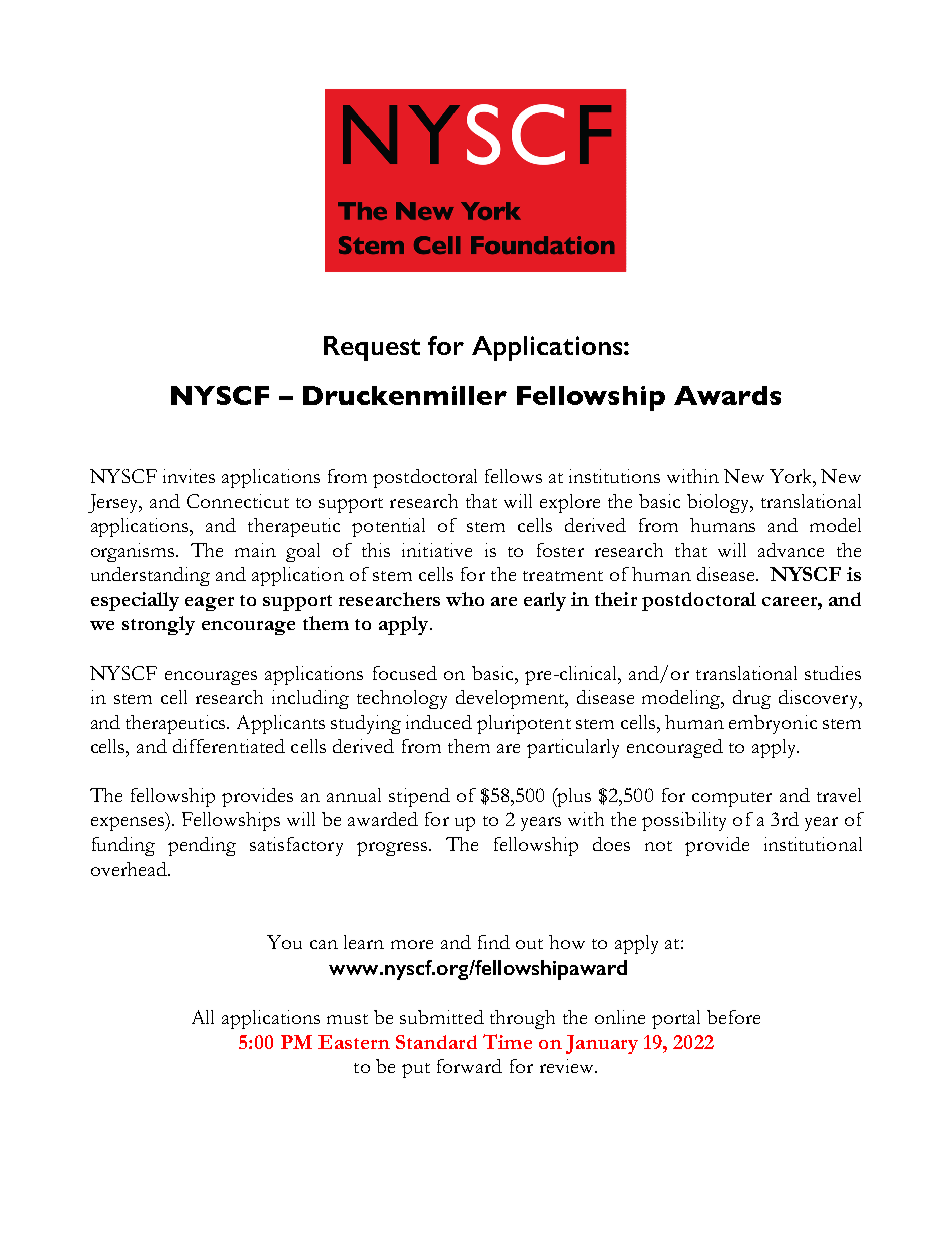 The height and width of the page is (1233, 952). Describe the element at coordinates (229, 746) in the page. I see `differentiated` at that location.
